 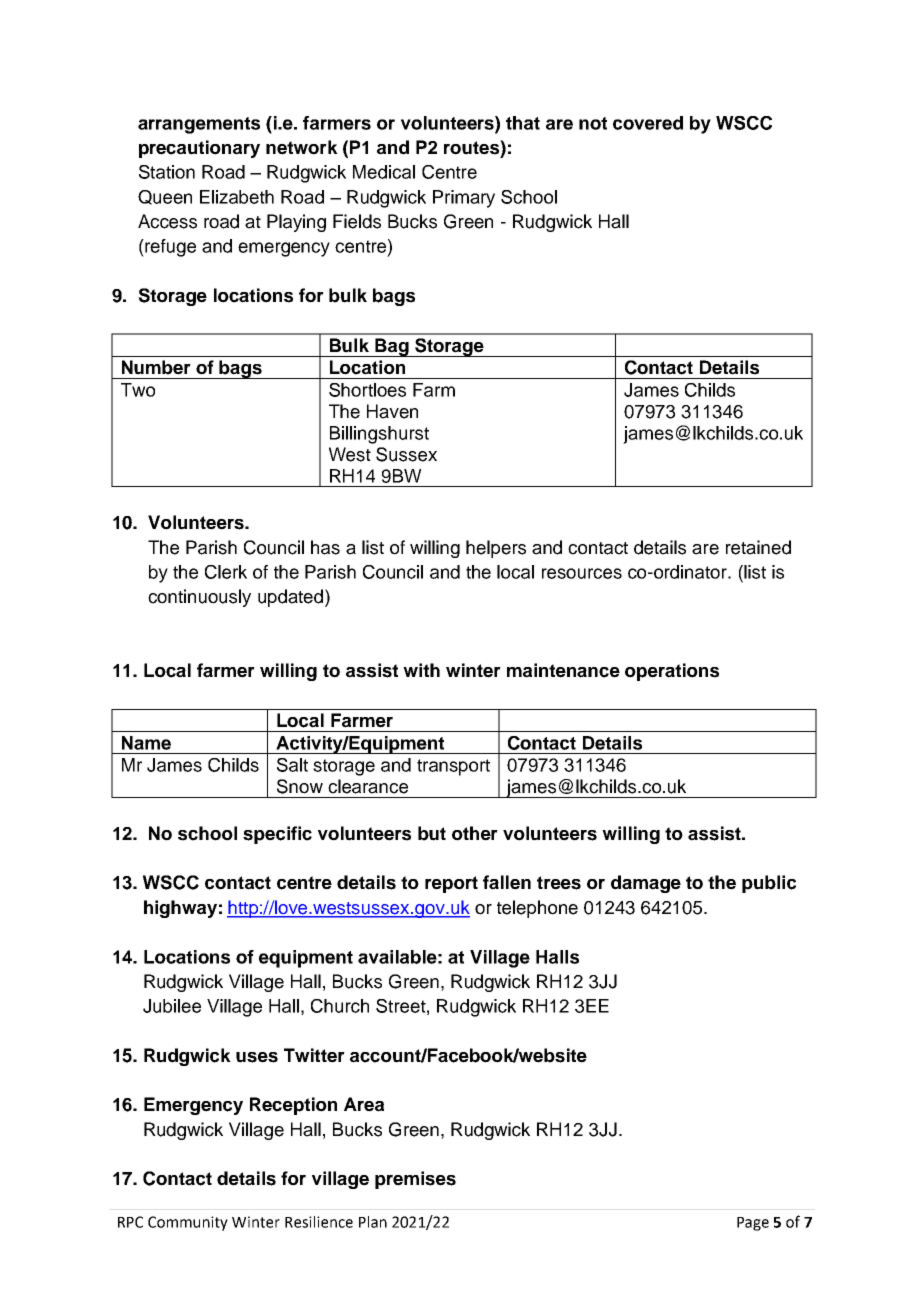 I want to click on damage, so click(x=646, y=884).
